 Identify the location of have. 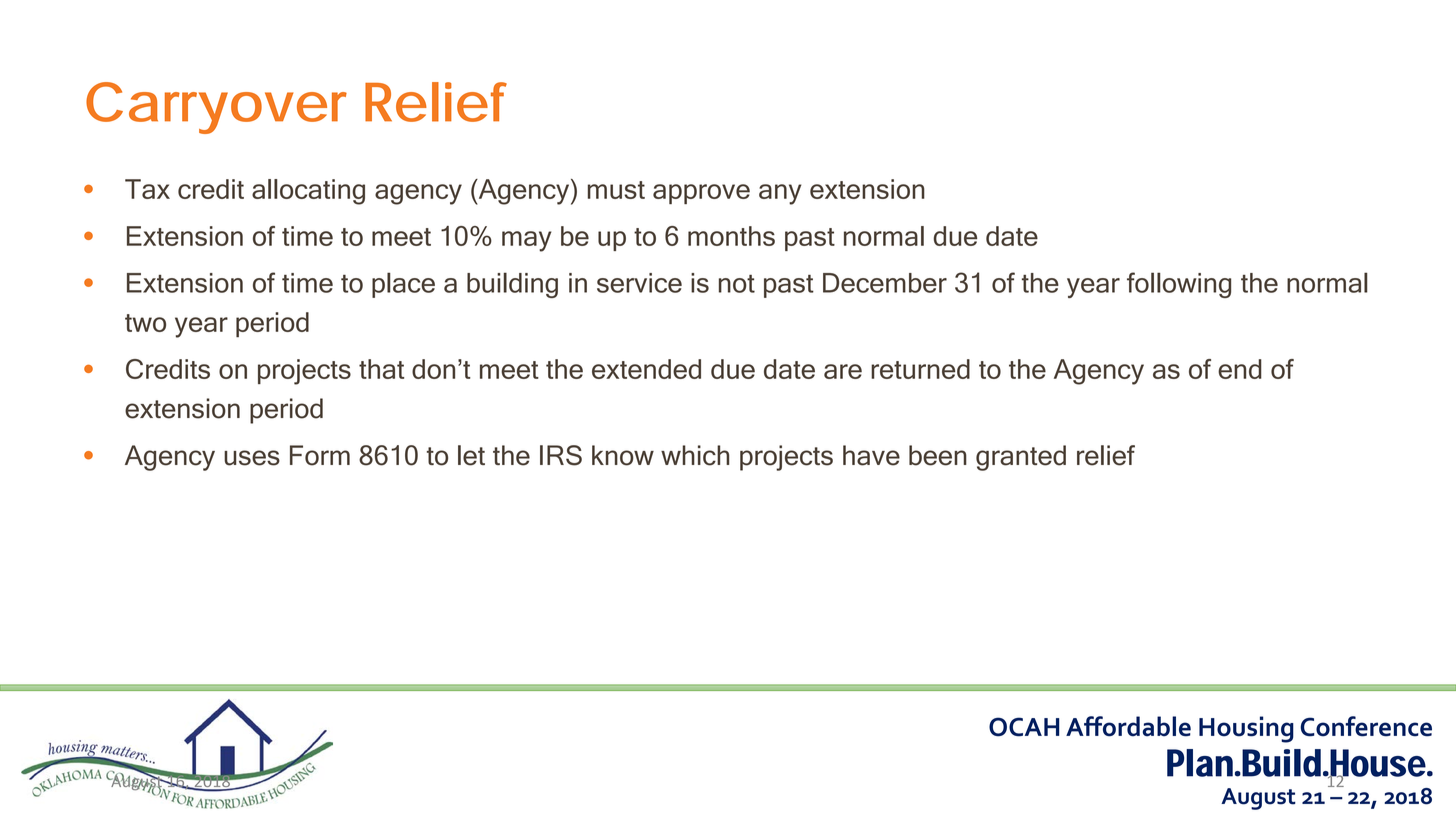
(871, 455).
